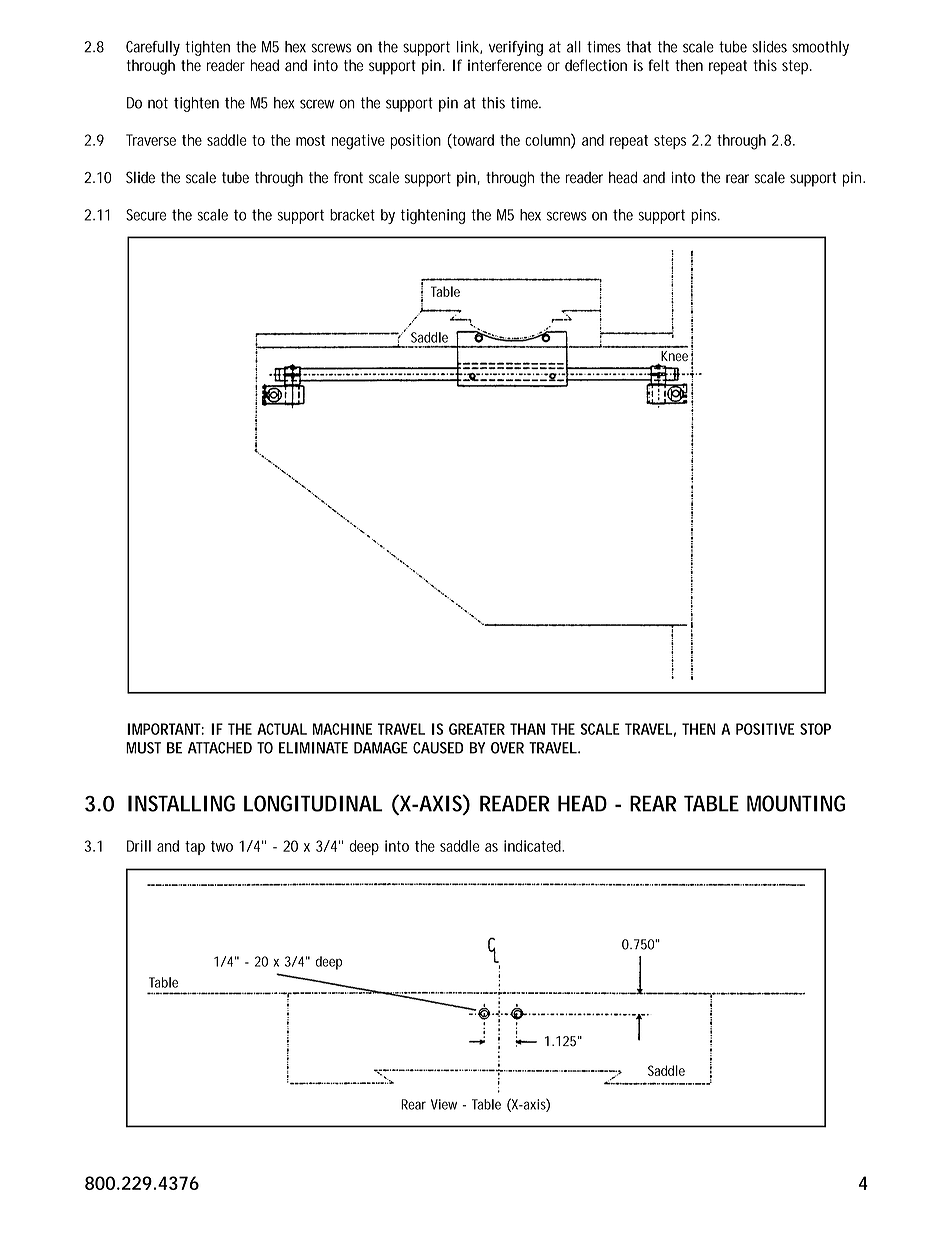  Describe the element at coordinates (146, 215) in the screenshot. I see `Secure` at that location.
